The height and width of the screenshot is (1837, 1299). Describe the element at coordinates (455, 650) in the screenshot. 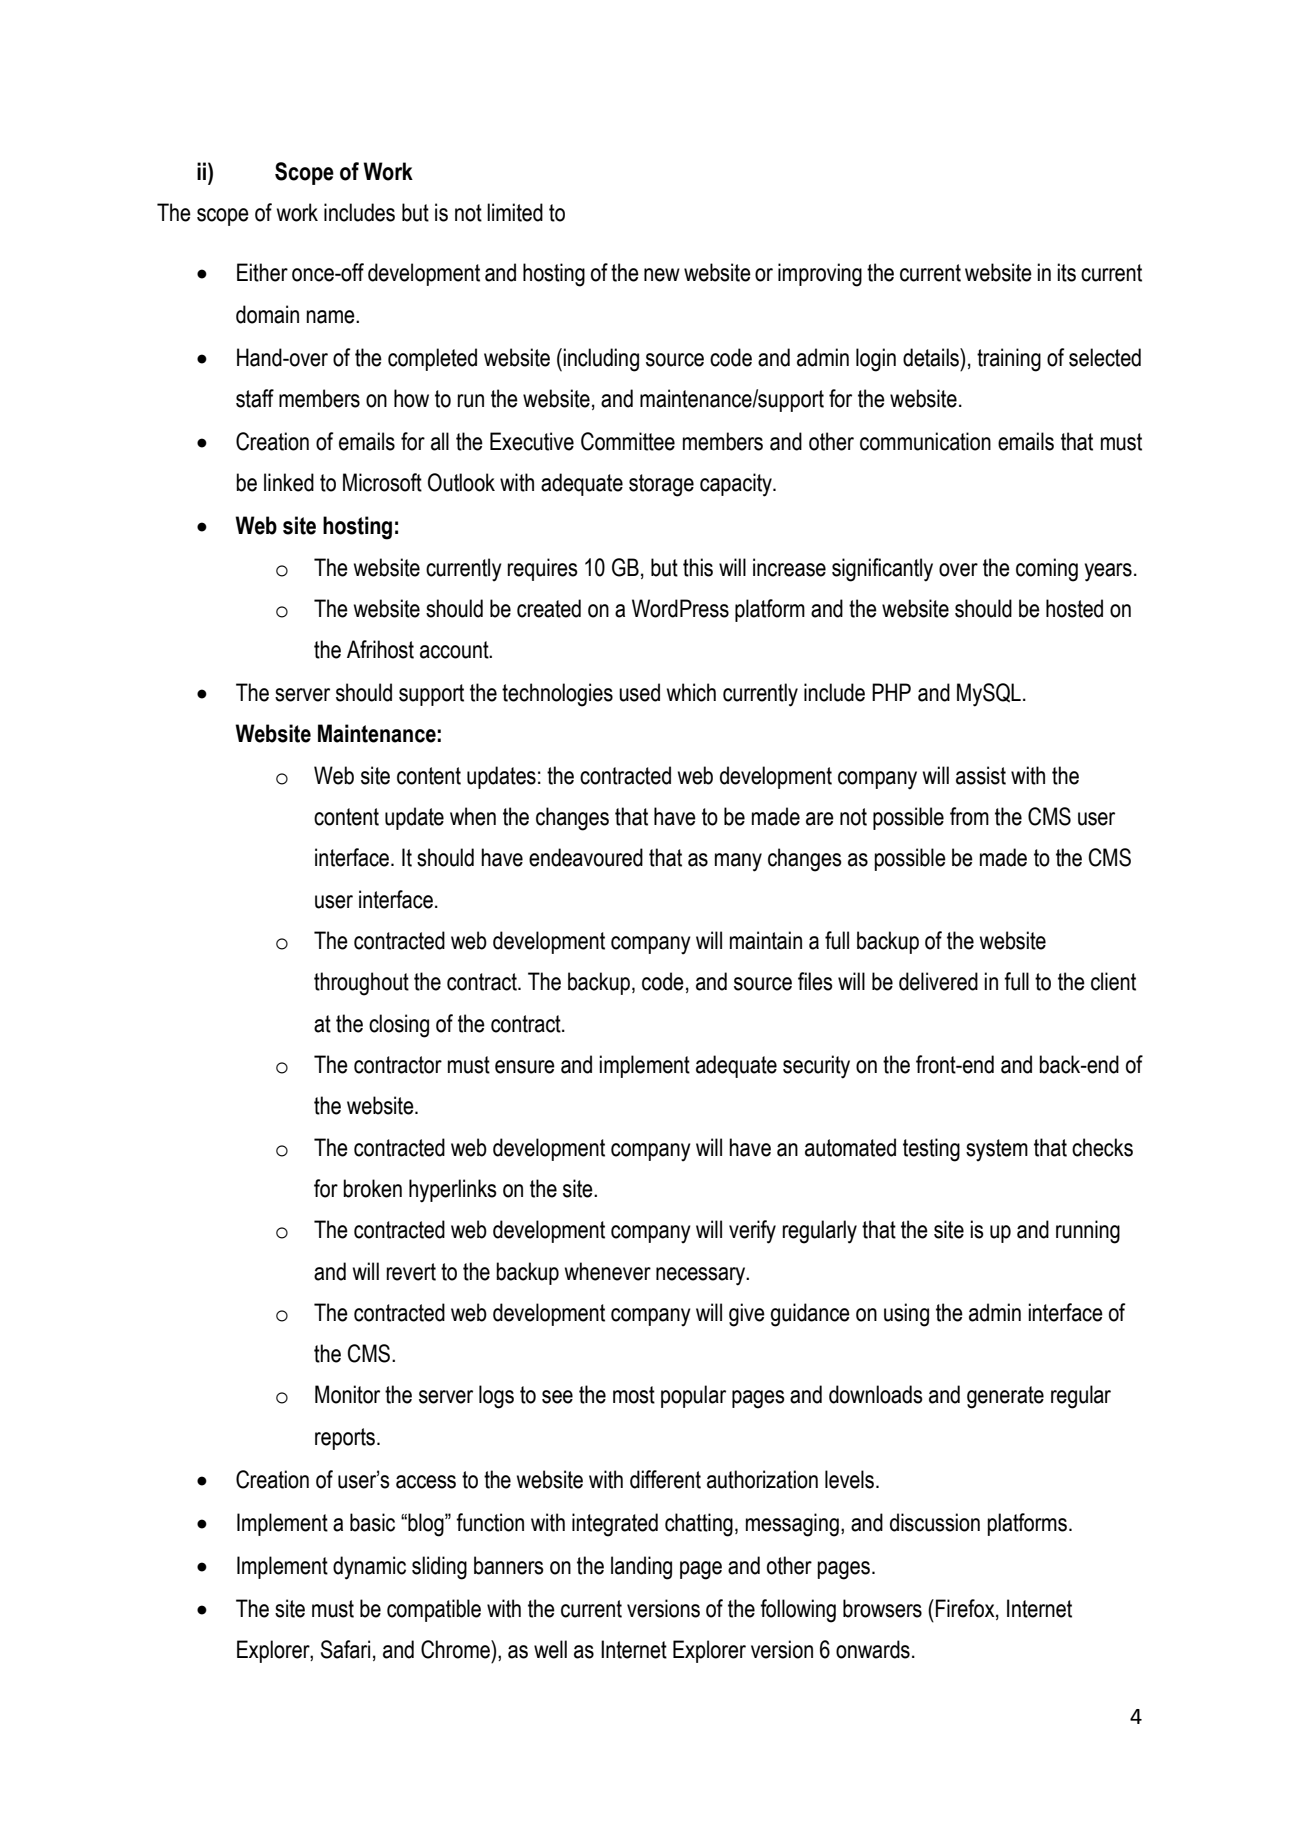

I see `account` at that location.
